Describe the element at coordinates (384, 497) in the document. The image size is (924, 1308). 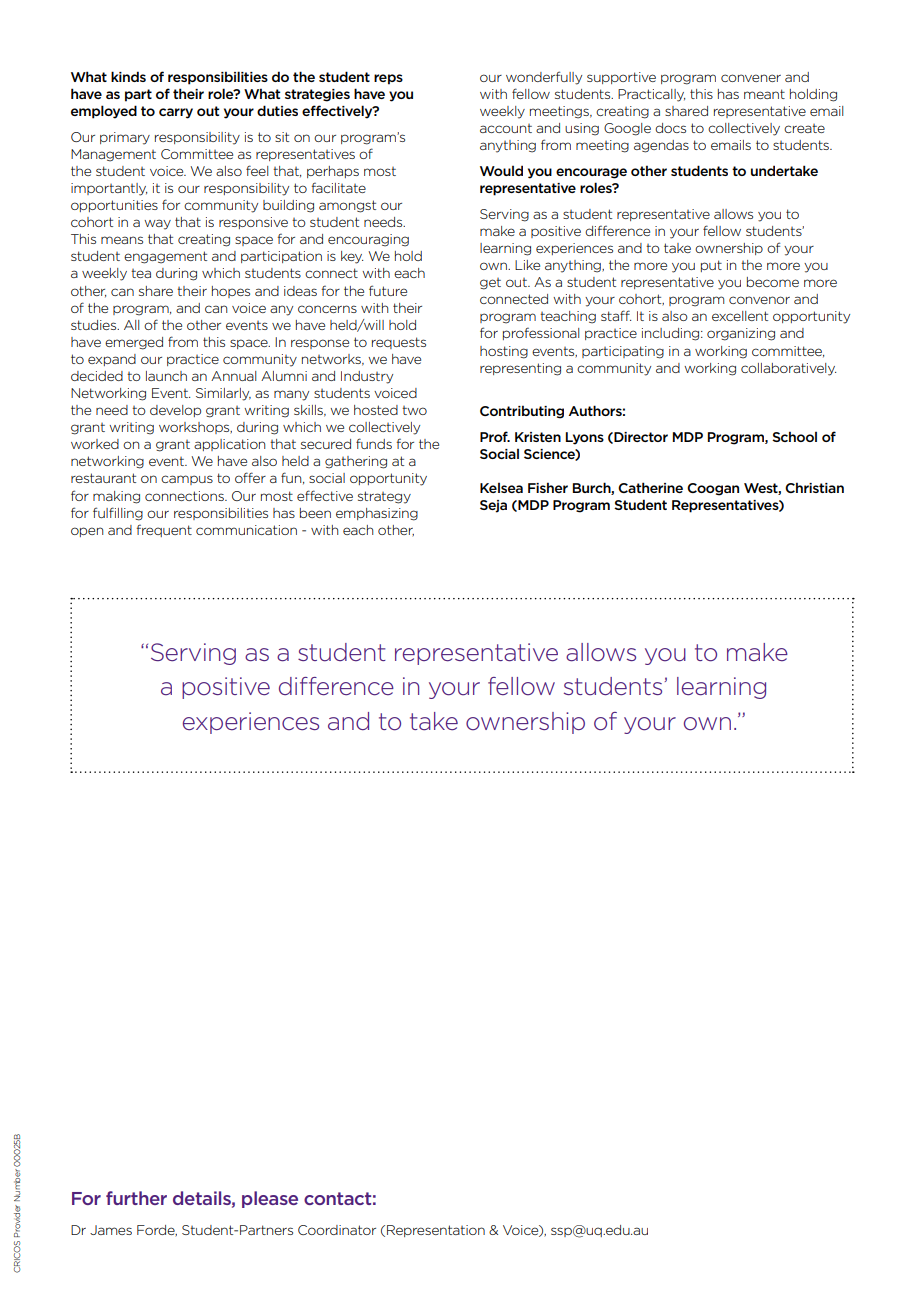
I see `strategy` at that location.
